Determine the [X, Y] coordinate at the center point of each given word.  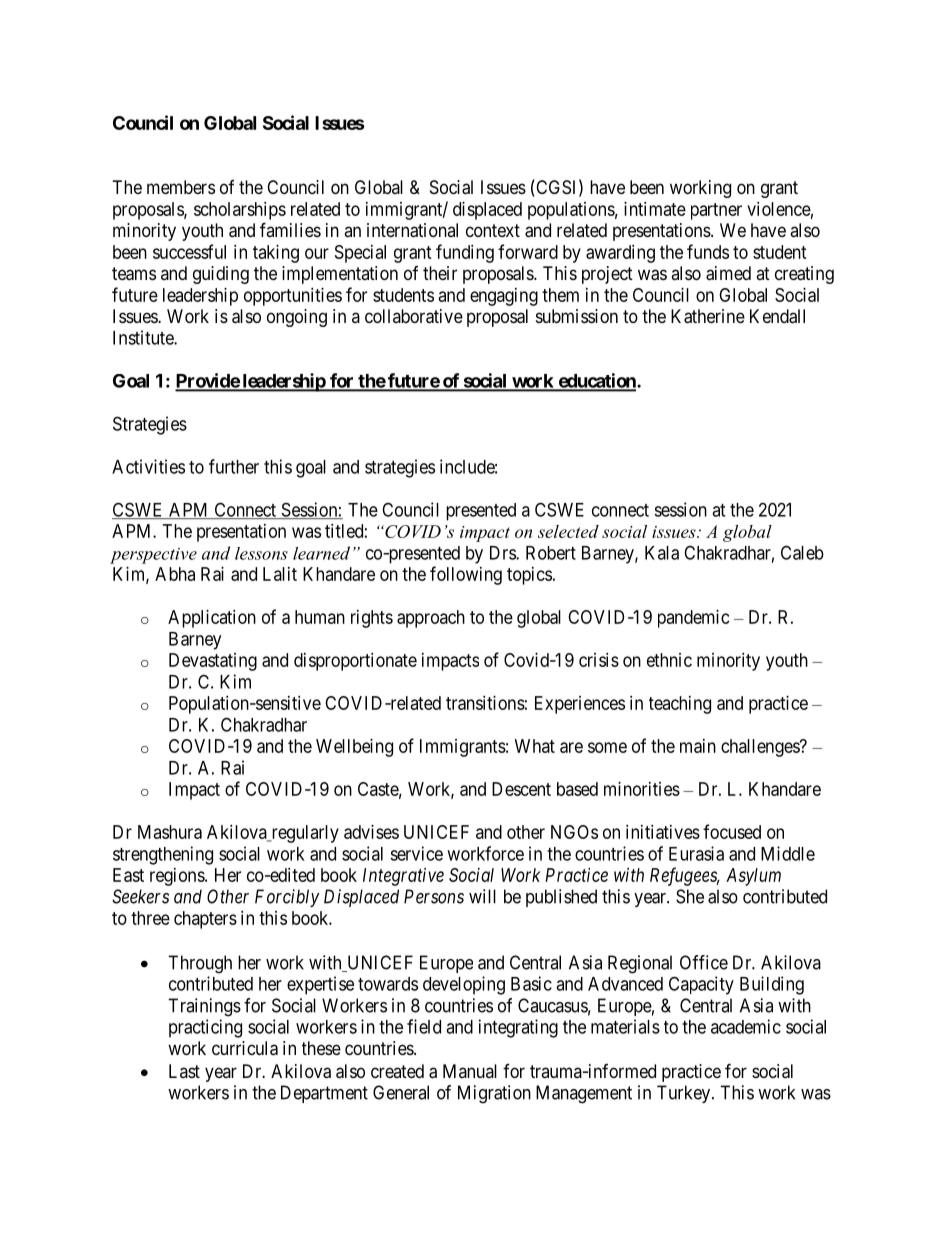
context [493, 230]
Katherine [708, 316]
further [234, 466]
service [416, 853]
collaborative [414, 316]
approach [431, 619]
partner [716, 211]
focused [732, 831]
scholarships [240, 211]
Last [184, 1071]
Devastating [213, 662]
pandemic [694, 619]
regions [178, 877]
